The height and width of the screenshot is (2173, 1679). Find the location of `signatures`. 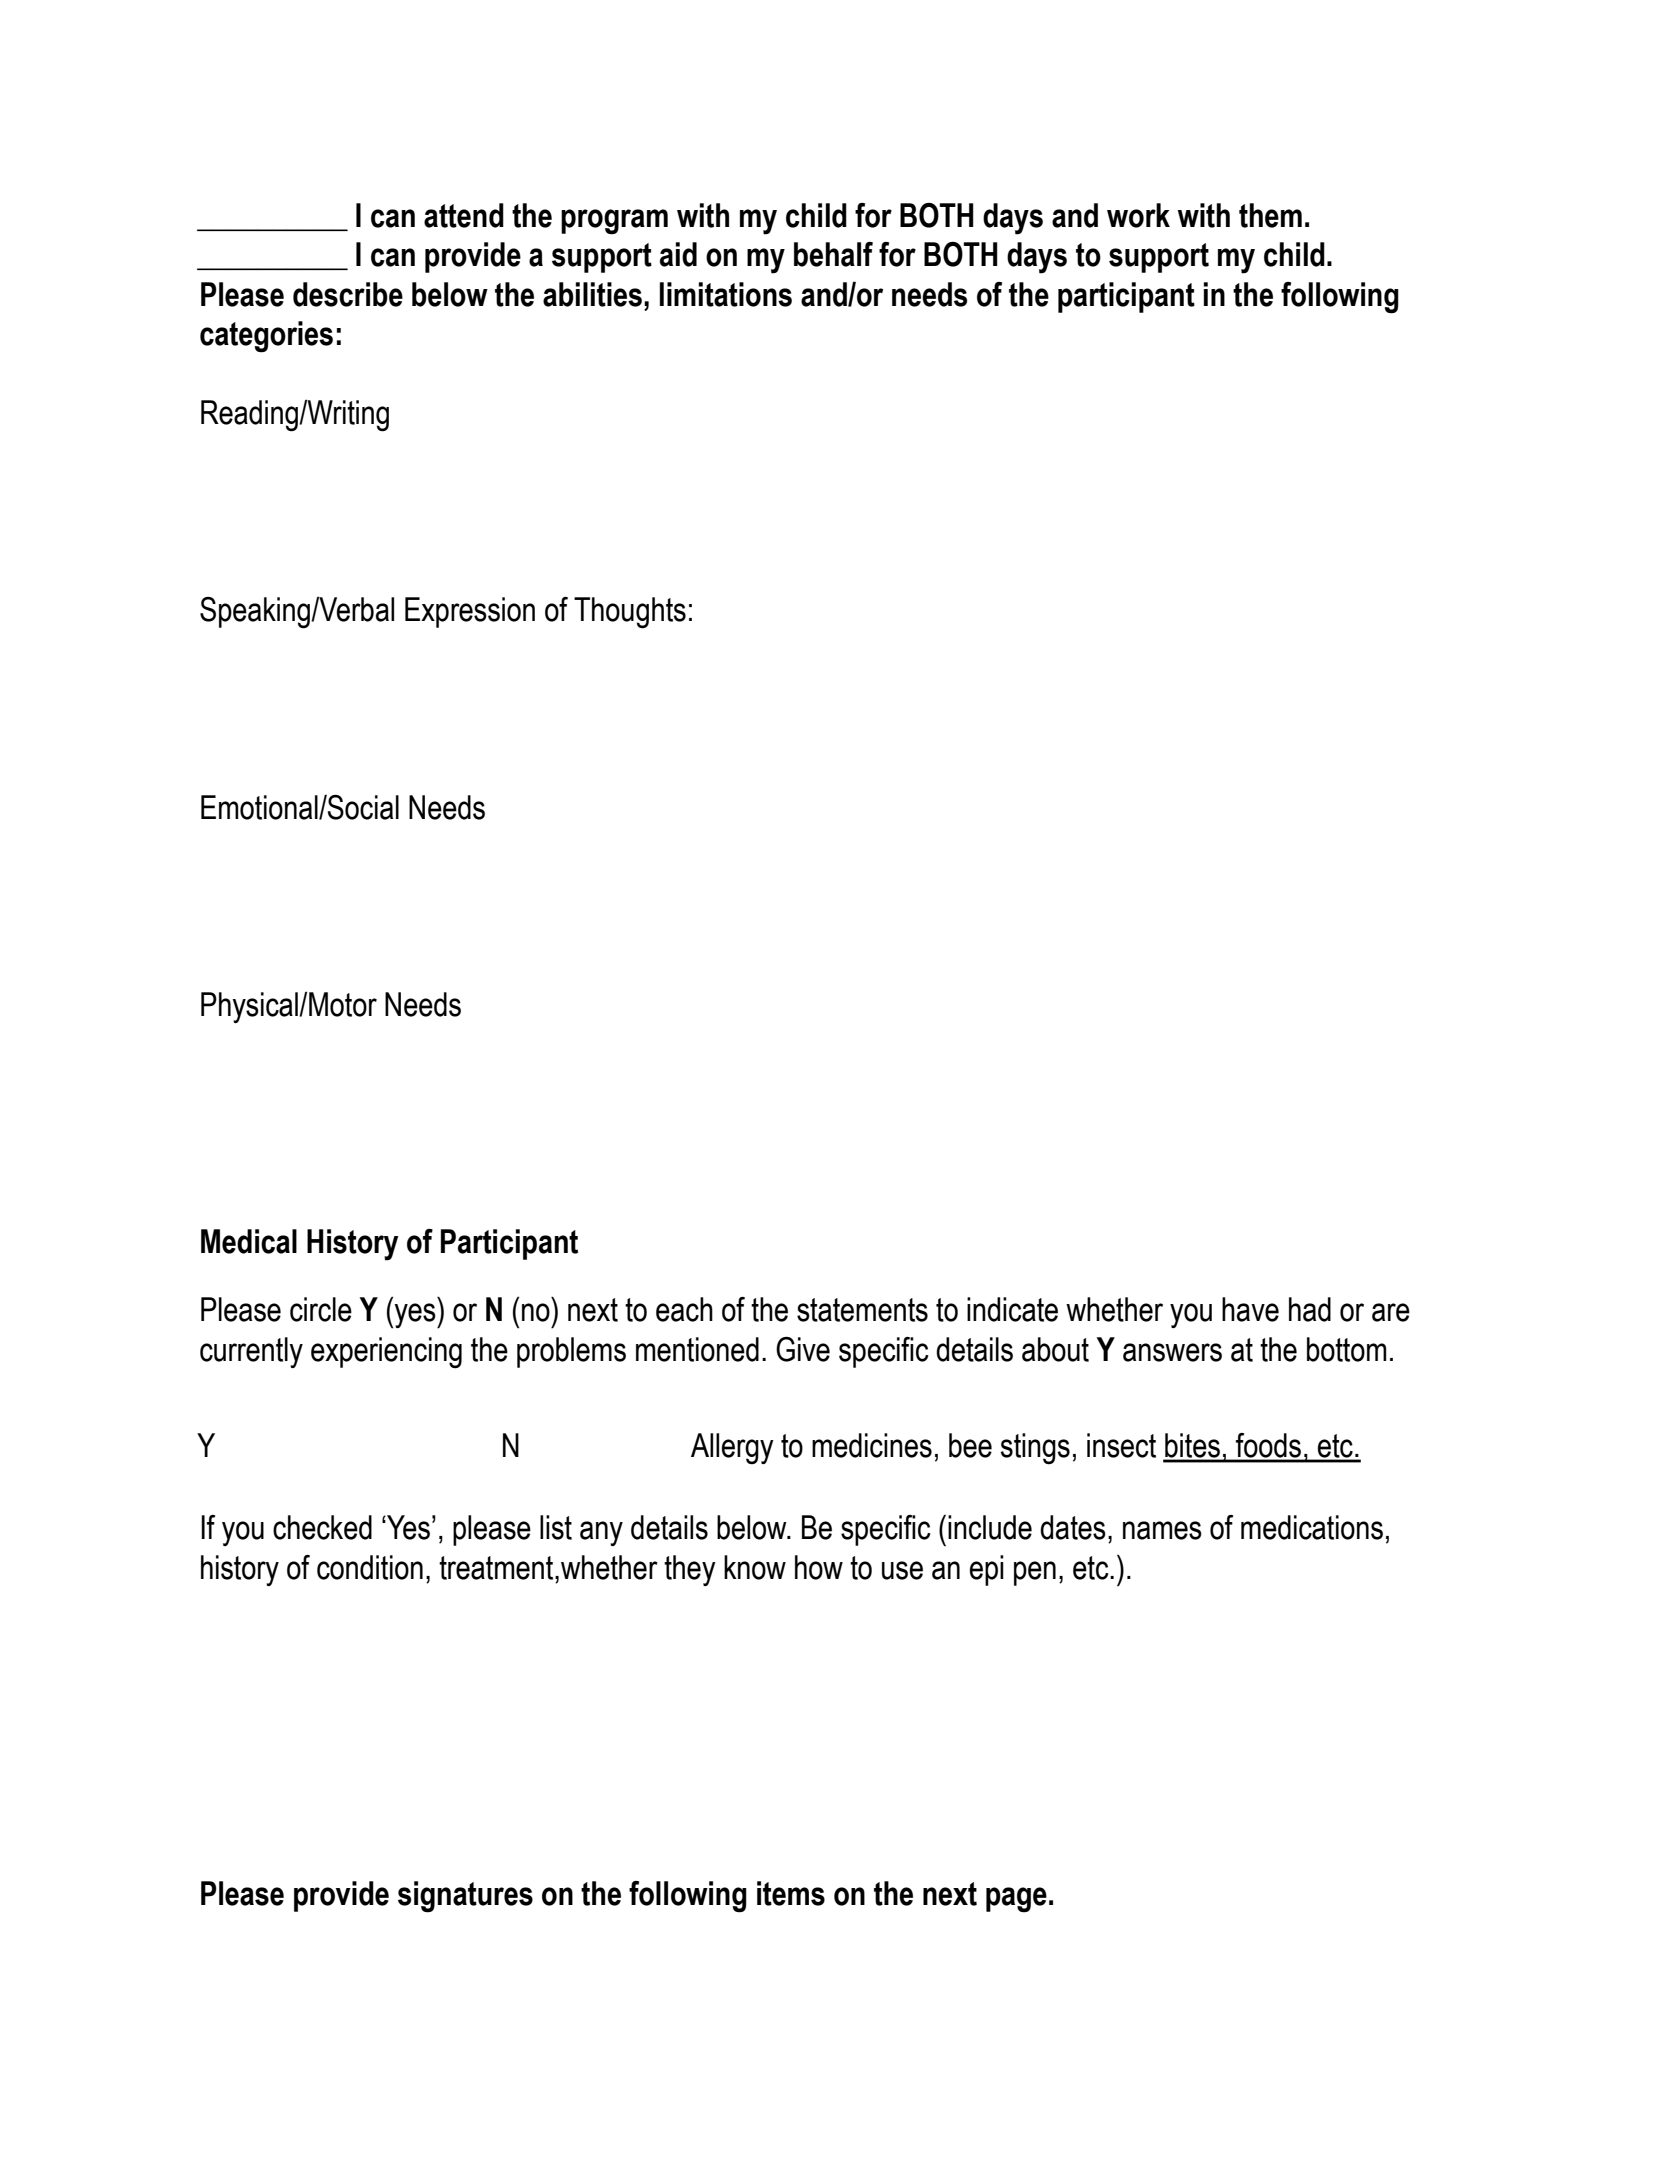

signatures is located at coordinates (465, 1897).
